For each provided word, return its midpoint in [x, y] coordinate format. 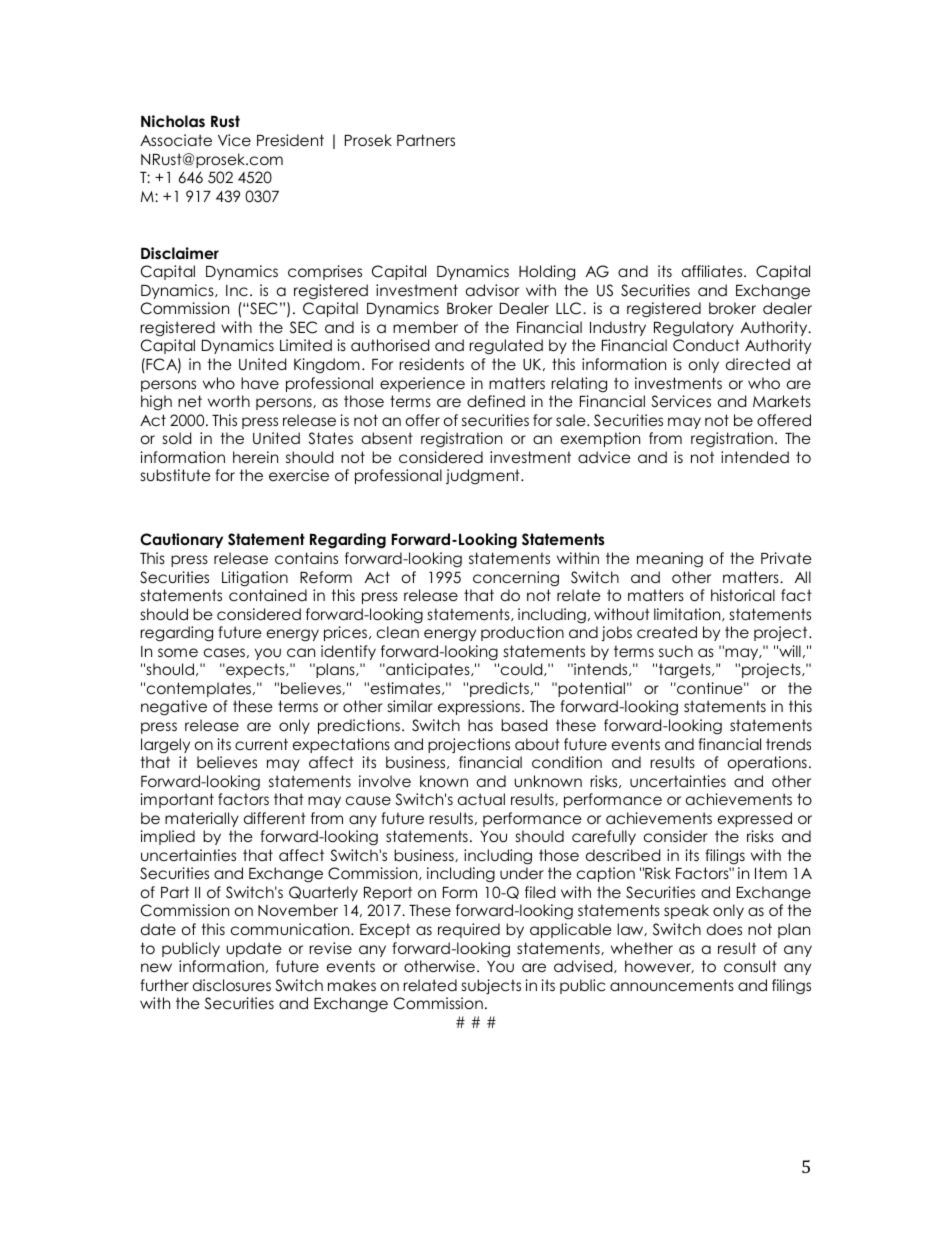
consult [750, 966]
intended [755, 457]
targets [686, 671]
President [290, 140]
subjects [491, 986]
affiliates [713, 271]
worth [229, 401]
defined [496, 401]
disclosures [232, 985]
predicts [499, 689]
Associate [176, 140]
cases [224, 653]
